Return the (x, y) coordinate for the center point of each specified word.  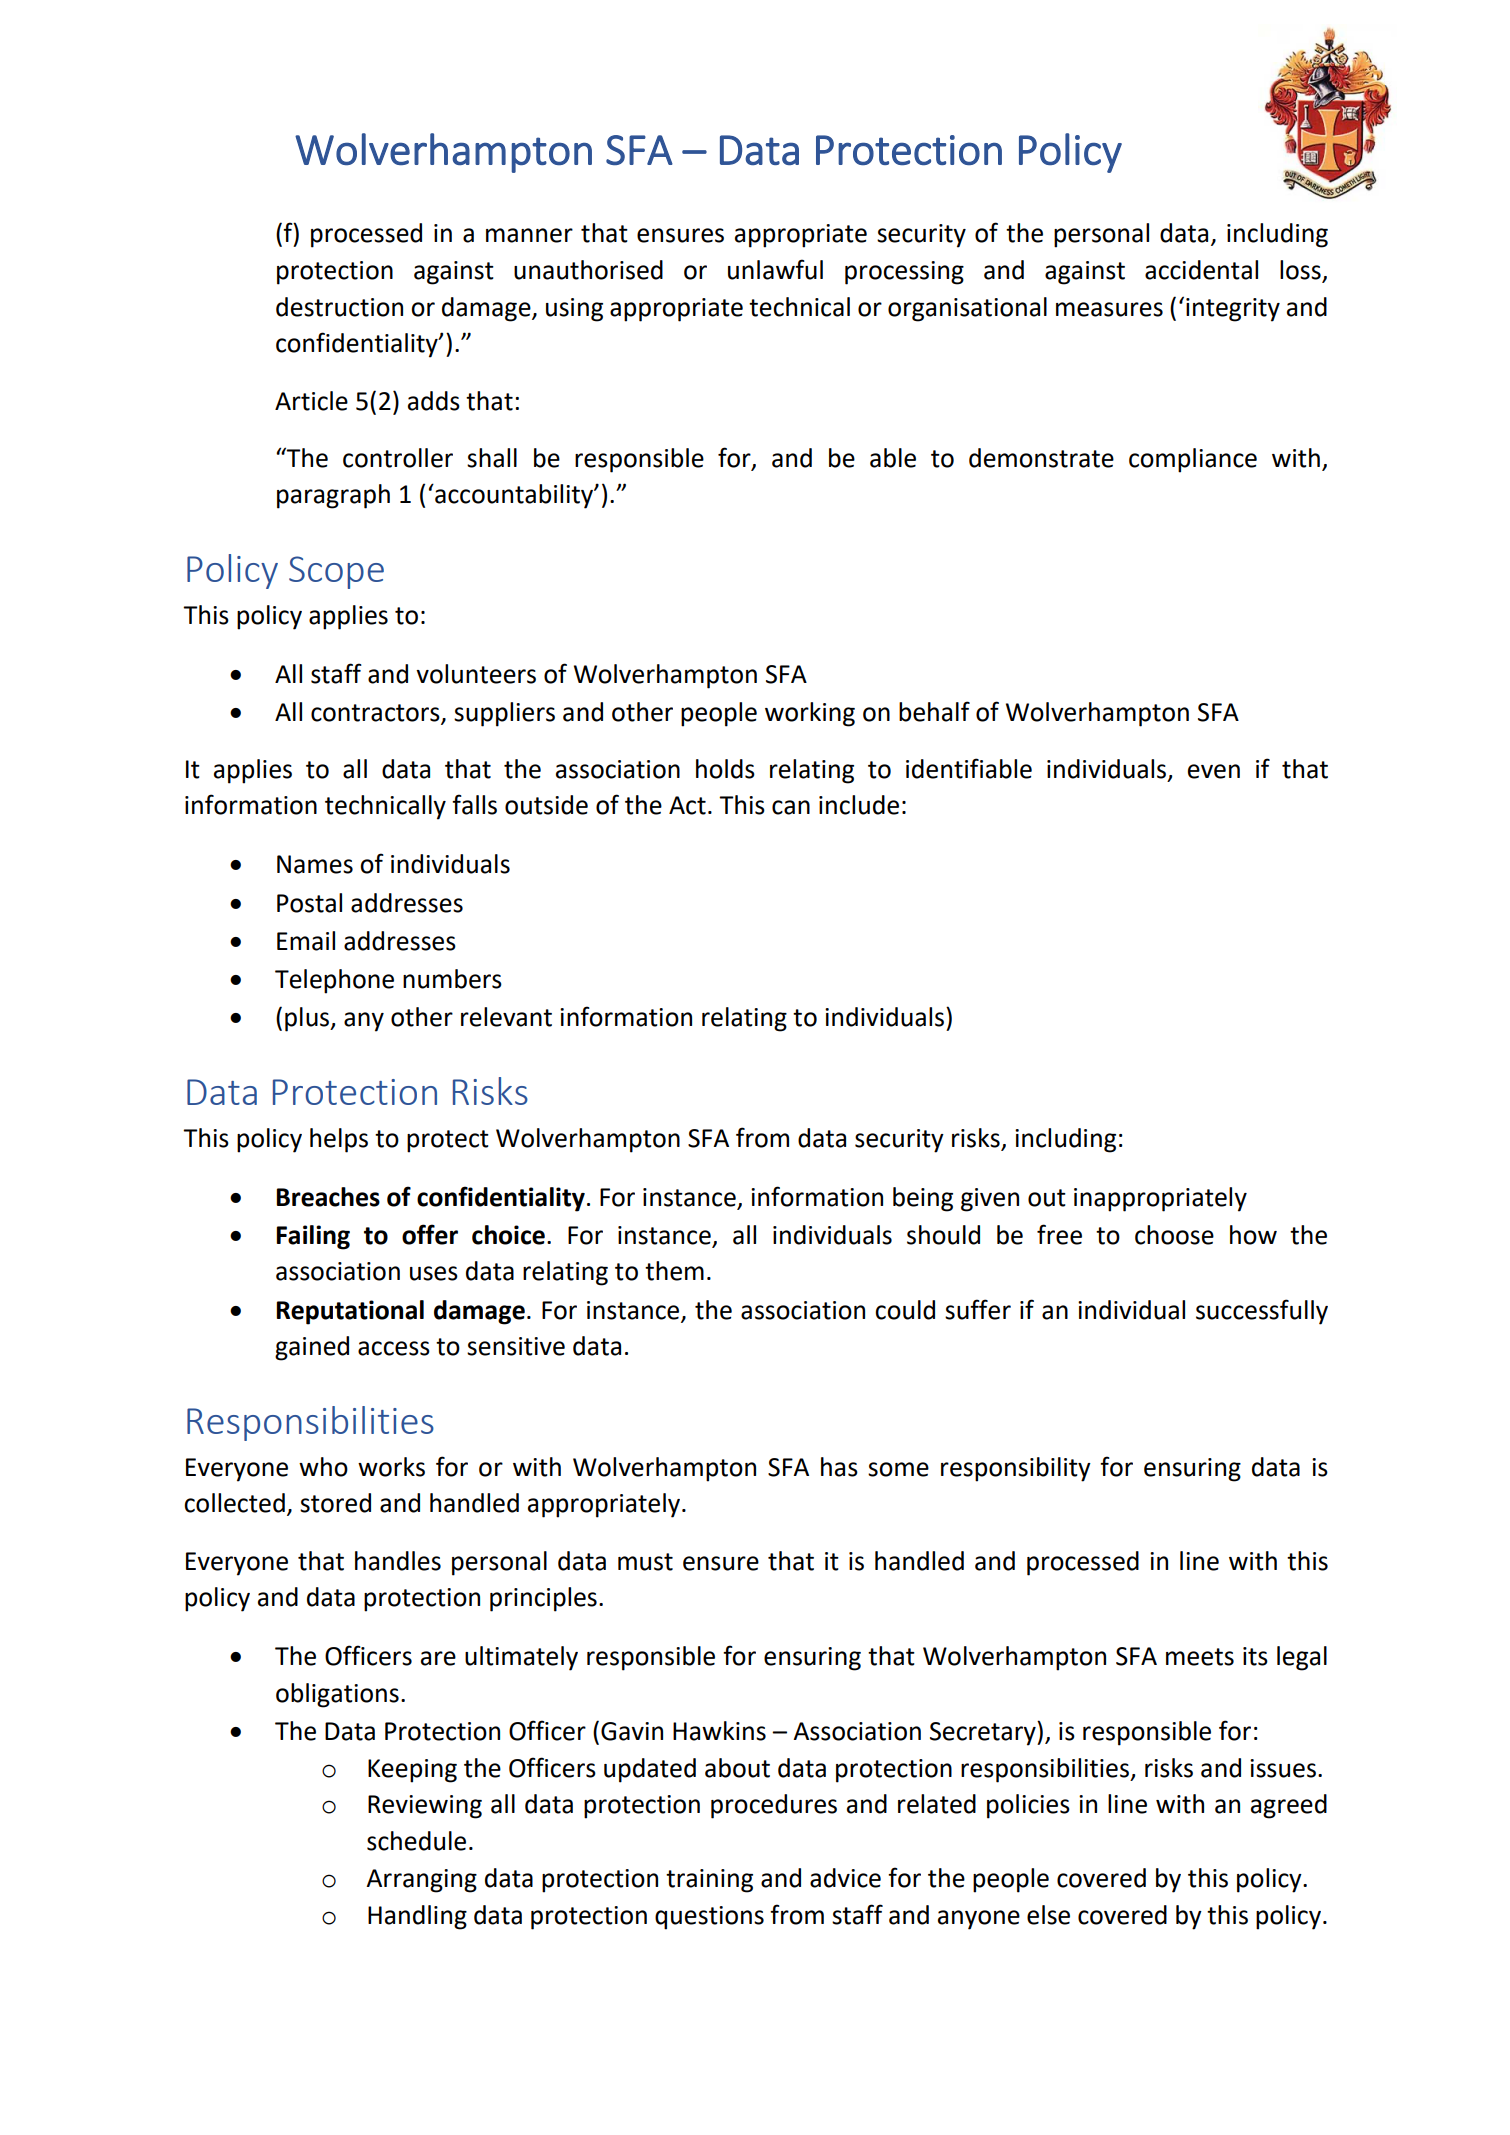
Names (315, 864)
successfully (1262, 1312)
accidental (1201, 270)
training (709, 1881)
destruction (339, 307)
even (1214, 771)
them (674, 1271)
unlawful (775, 269)
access (394, 1348)
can (791, 807)
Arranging (421, 1881)
